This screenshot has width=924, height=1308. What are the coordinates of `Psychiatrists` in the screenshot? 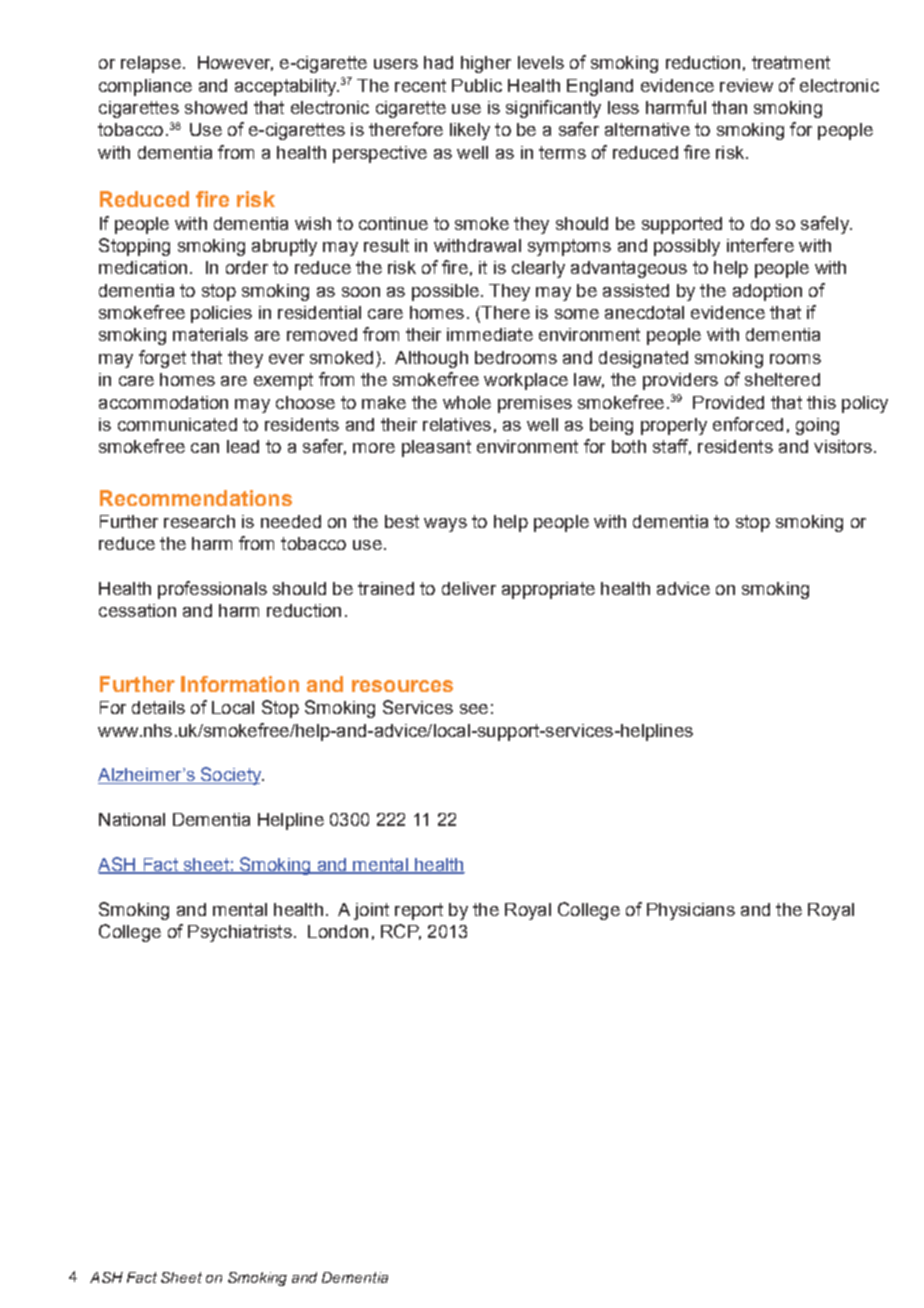 It's located at (240, 933).
